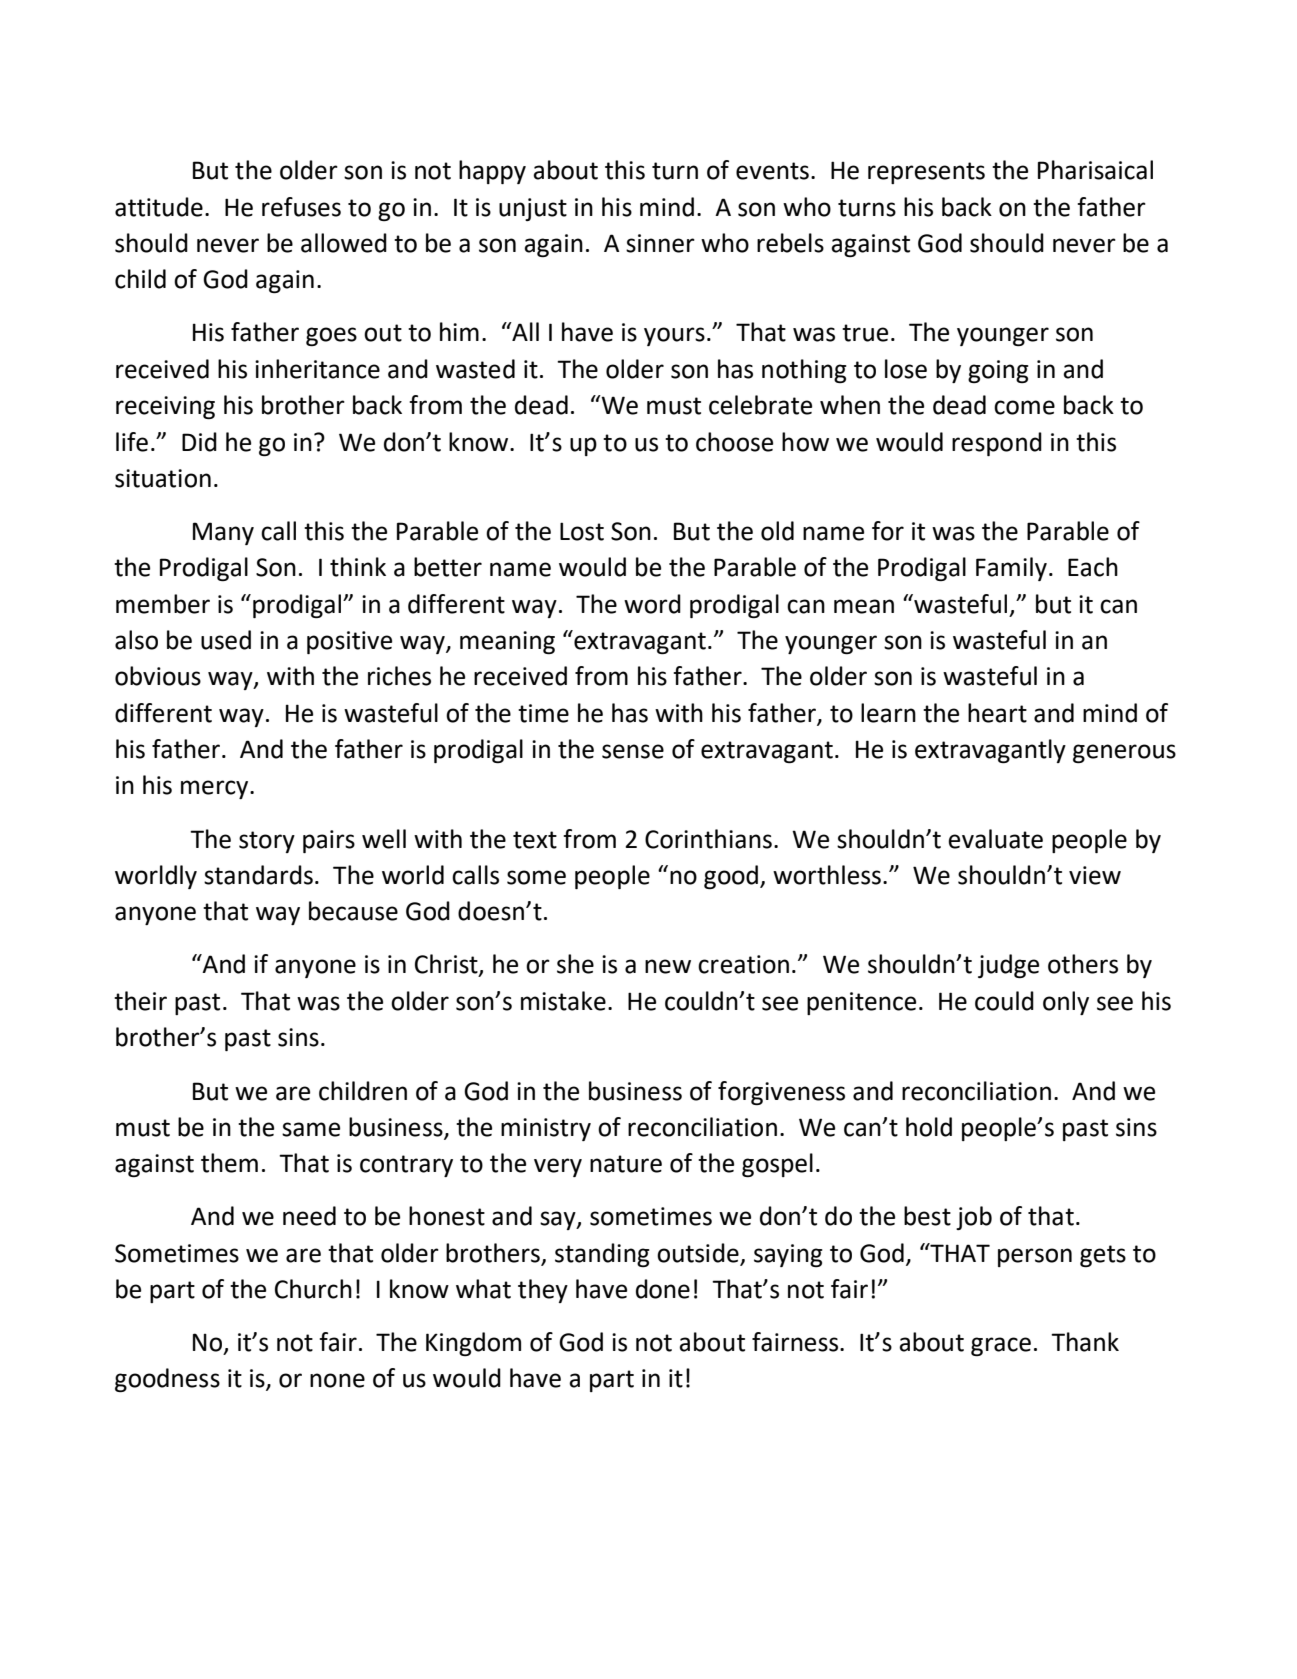  I want to click on mercy, so click(216, 789).
